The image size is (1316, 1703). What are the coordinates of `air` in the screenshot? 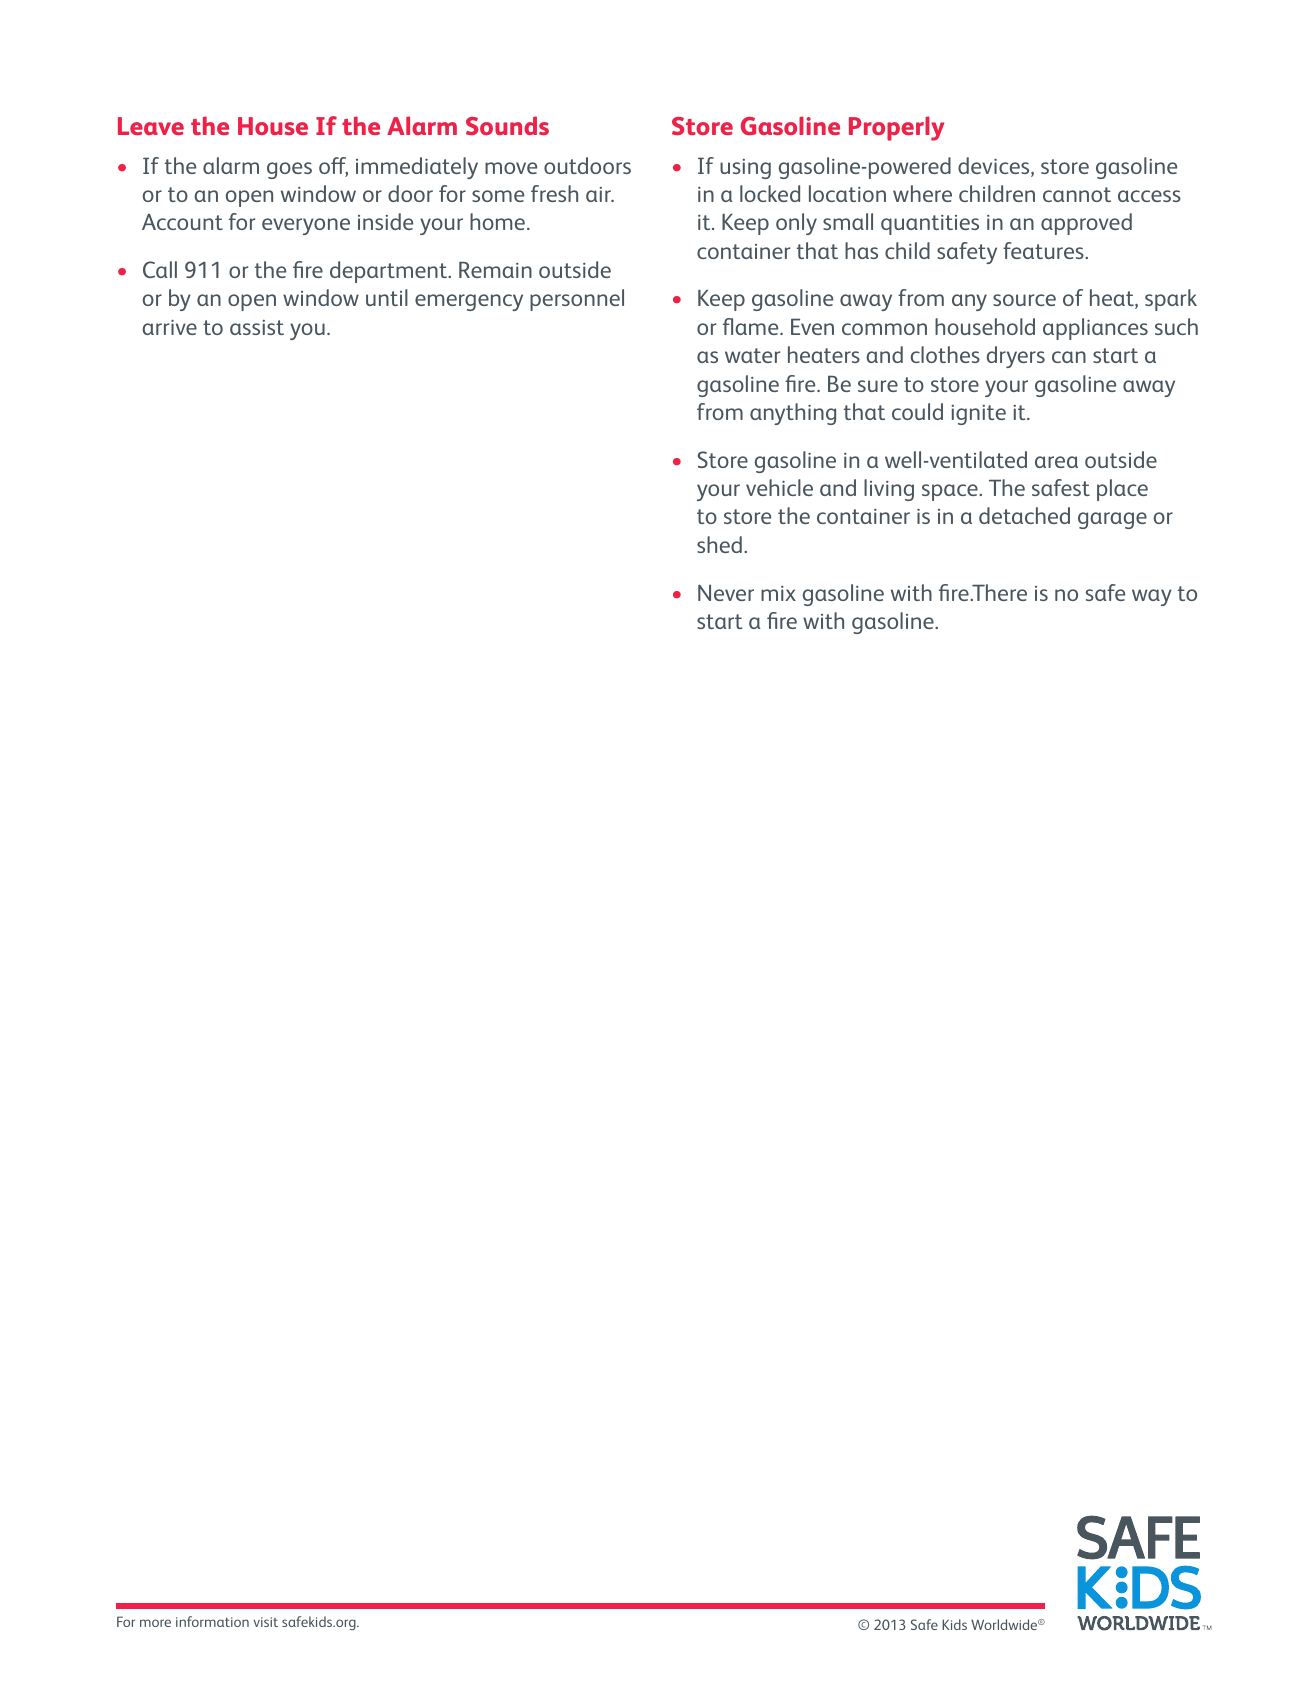 It's located at (599, 194).
